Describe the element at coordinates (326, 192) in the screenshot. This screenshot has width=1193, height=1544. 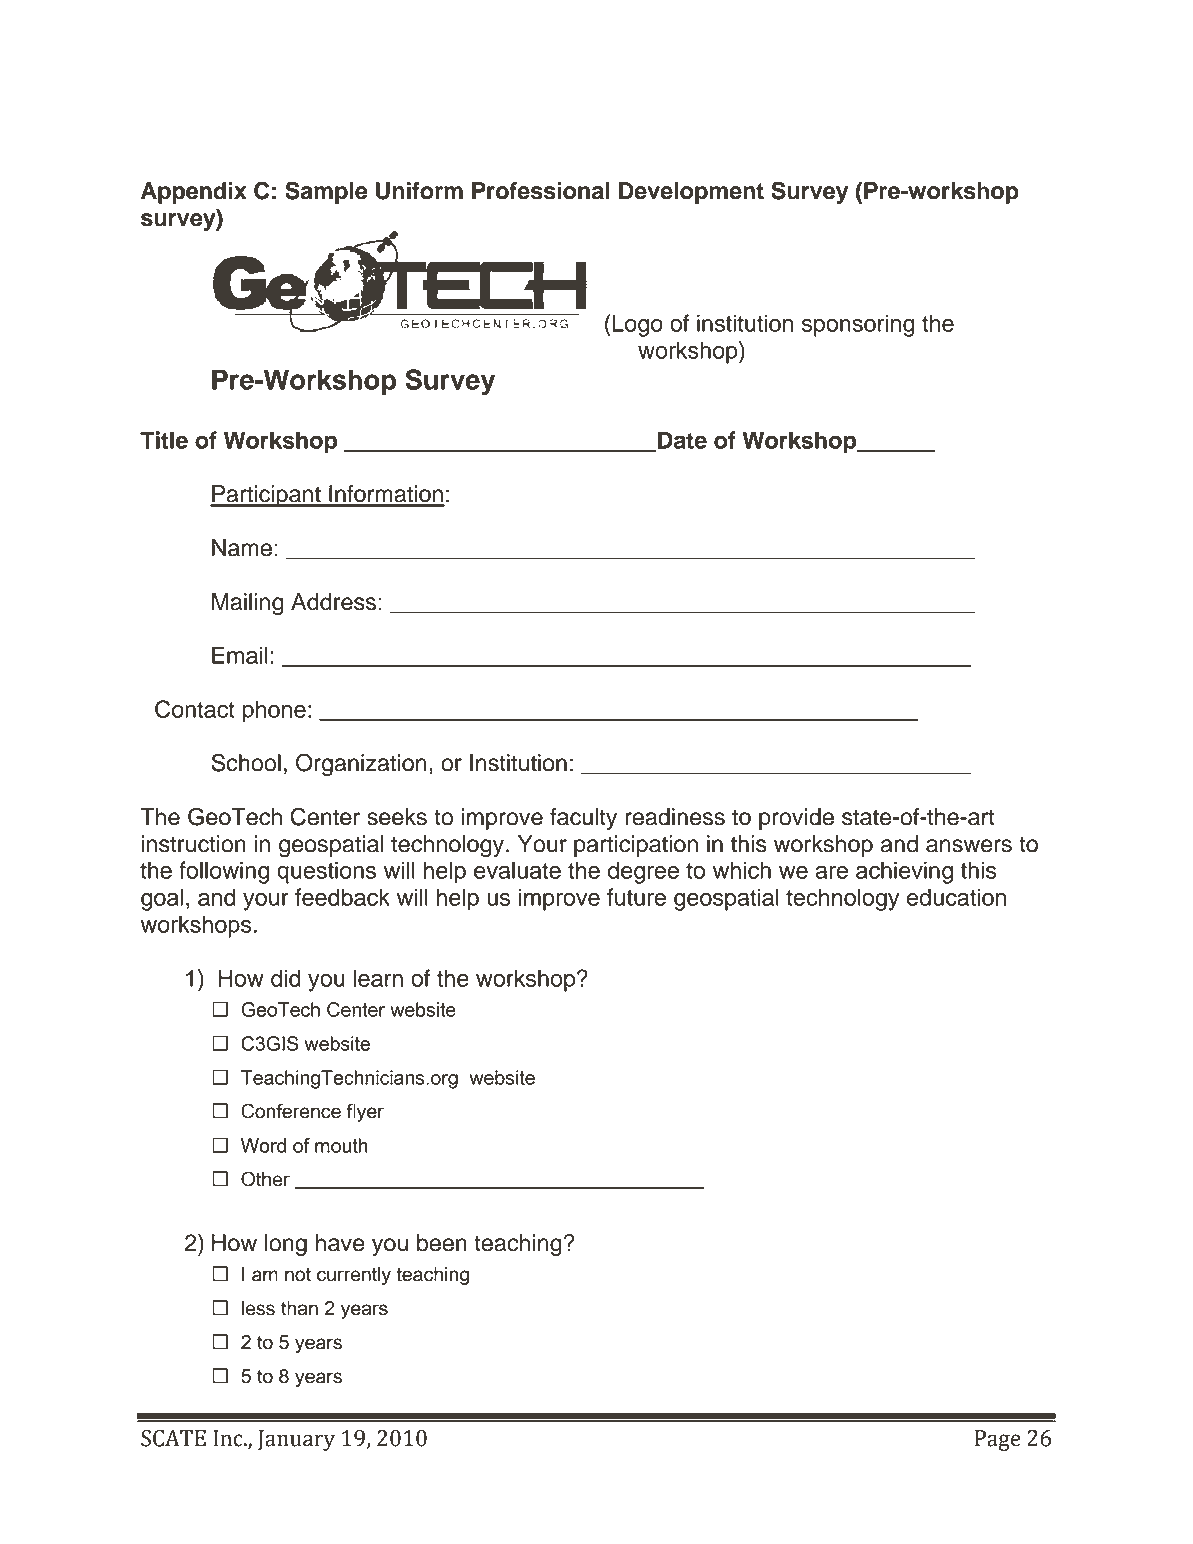
I see `Sample` at that location.
